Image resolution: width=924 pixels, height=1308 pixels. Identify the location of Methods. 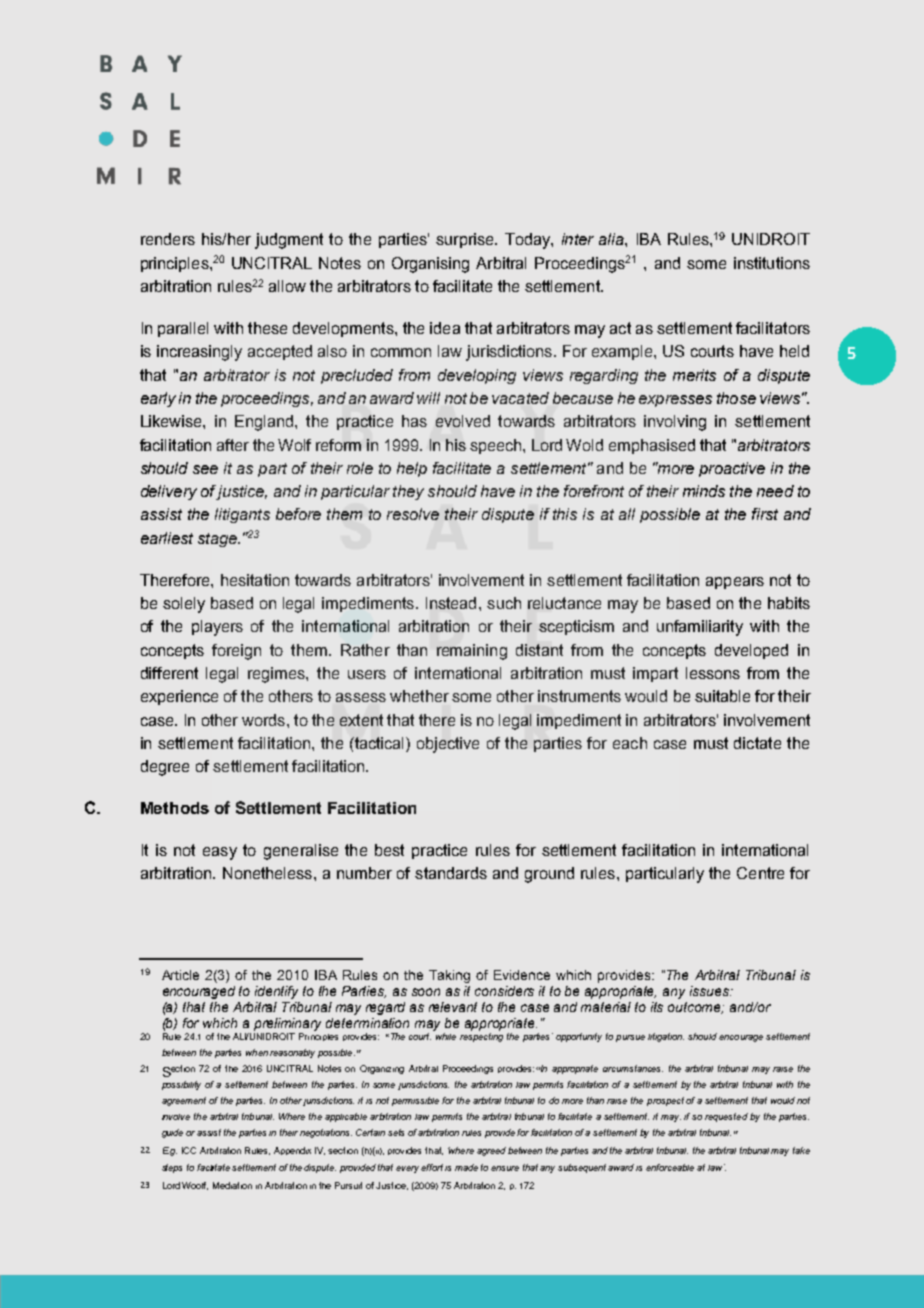
(175, 808).
